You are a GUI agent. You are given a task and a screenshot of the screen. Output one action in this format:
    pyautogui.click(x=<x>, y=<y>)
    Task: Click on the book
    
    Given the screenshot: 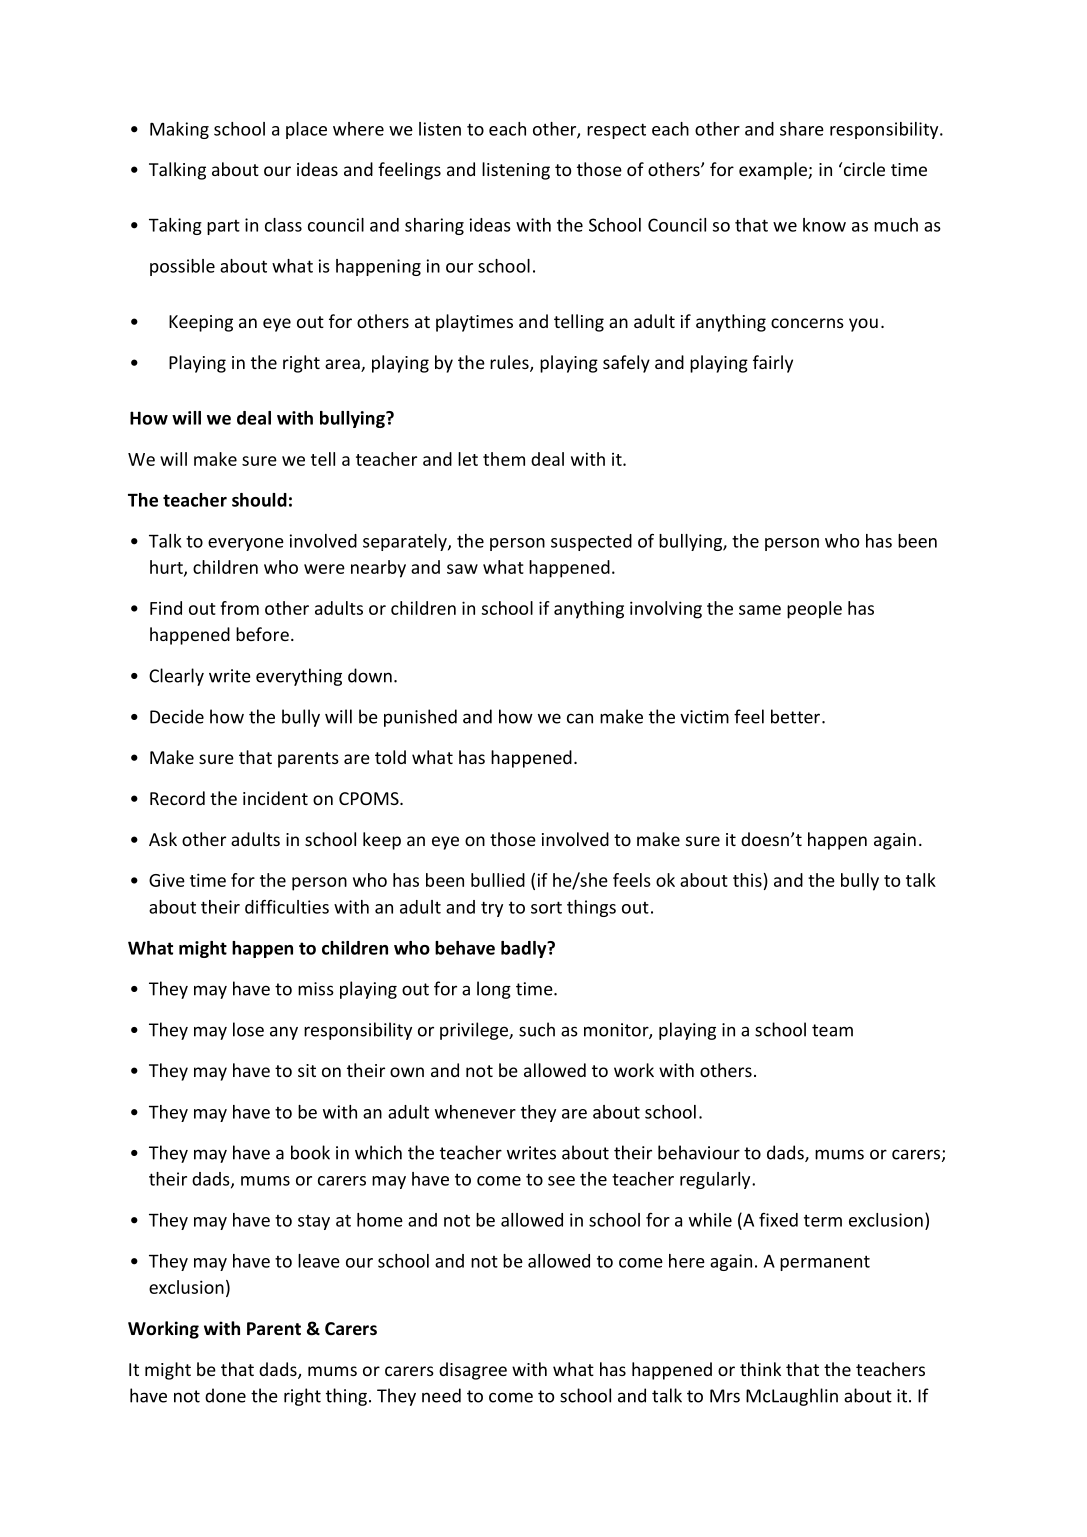 What is the action you would take?
    pyautogui.click(x=310, y=1152)
